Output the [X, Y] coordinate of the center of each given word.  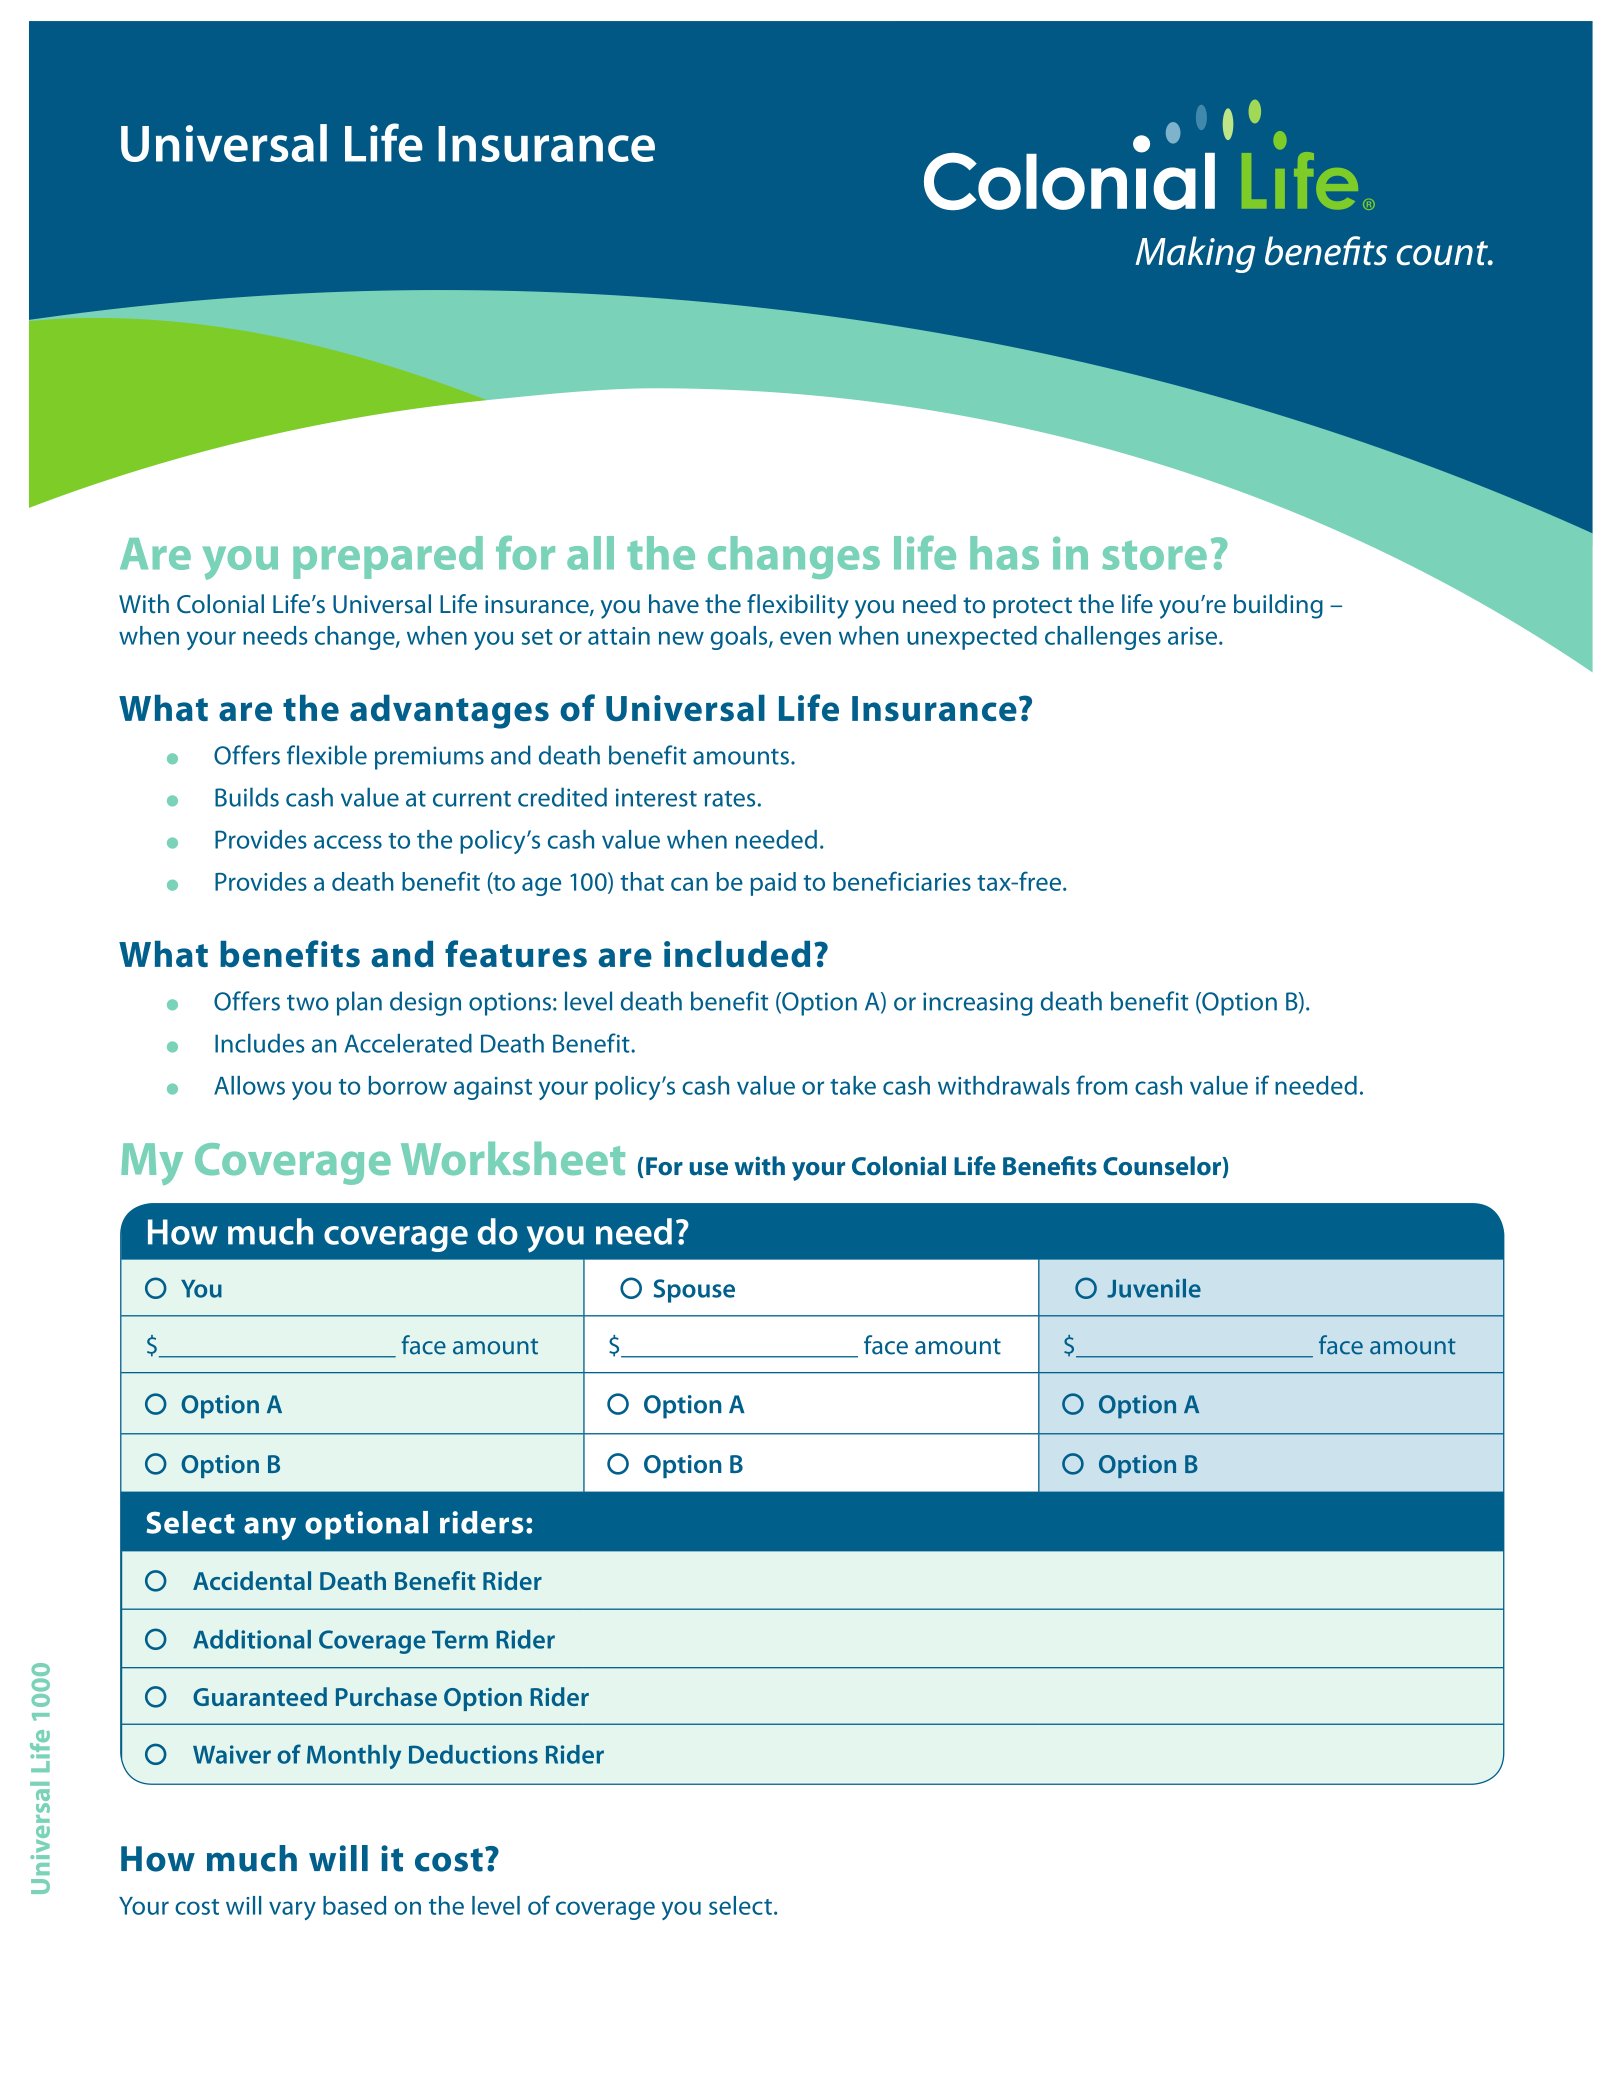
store [1154, 555]
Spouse [694, 1291]
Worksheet [513, 1158]
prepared [388, 557]
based [354, 1905]
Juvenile [1154, 1288]
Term [460, 1640]
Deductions [473, 1754]
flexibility [798, 606]
